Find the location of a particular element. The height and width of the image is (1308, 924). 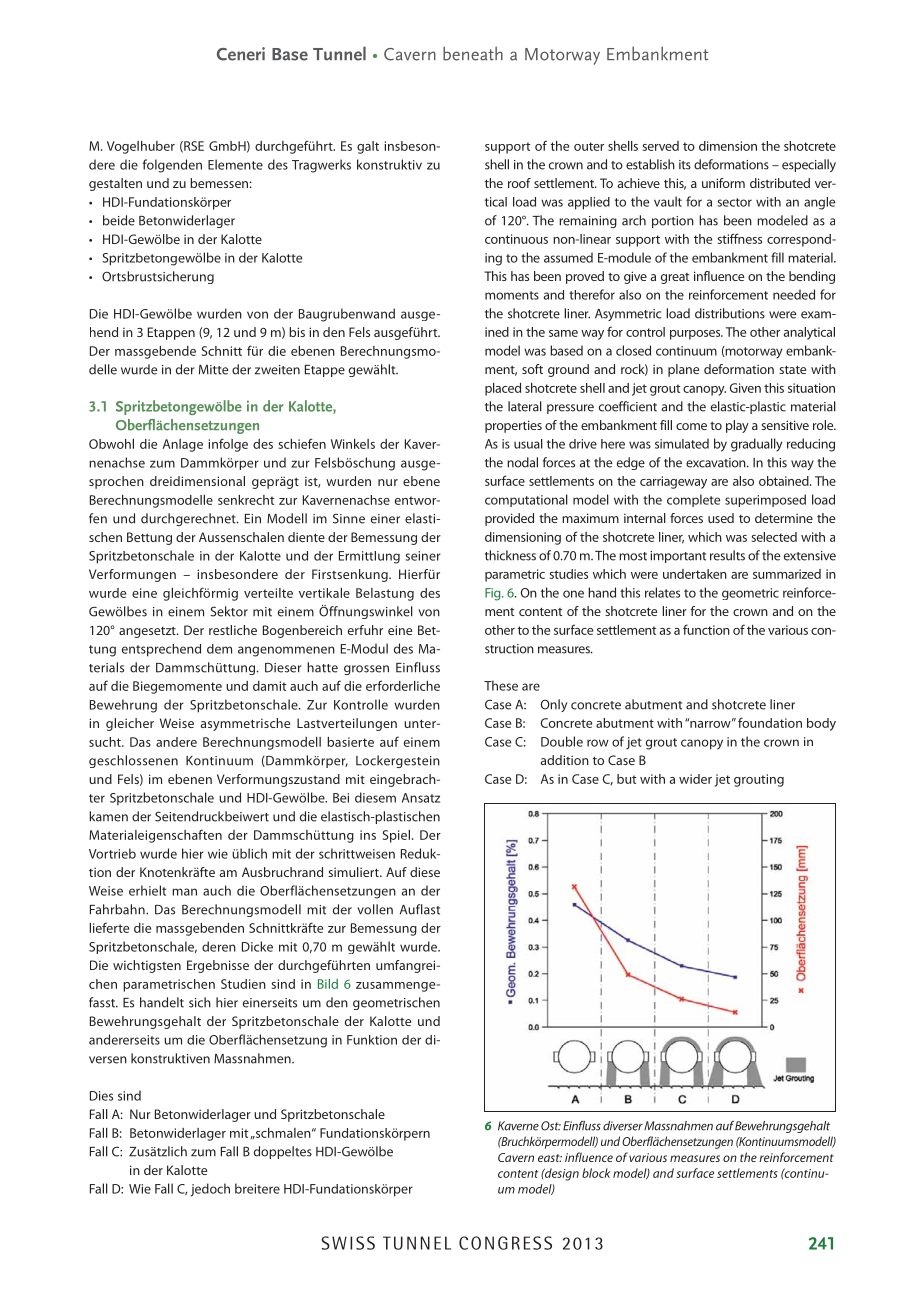

provided is located at coordinates (509, 519).
